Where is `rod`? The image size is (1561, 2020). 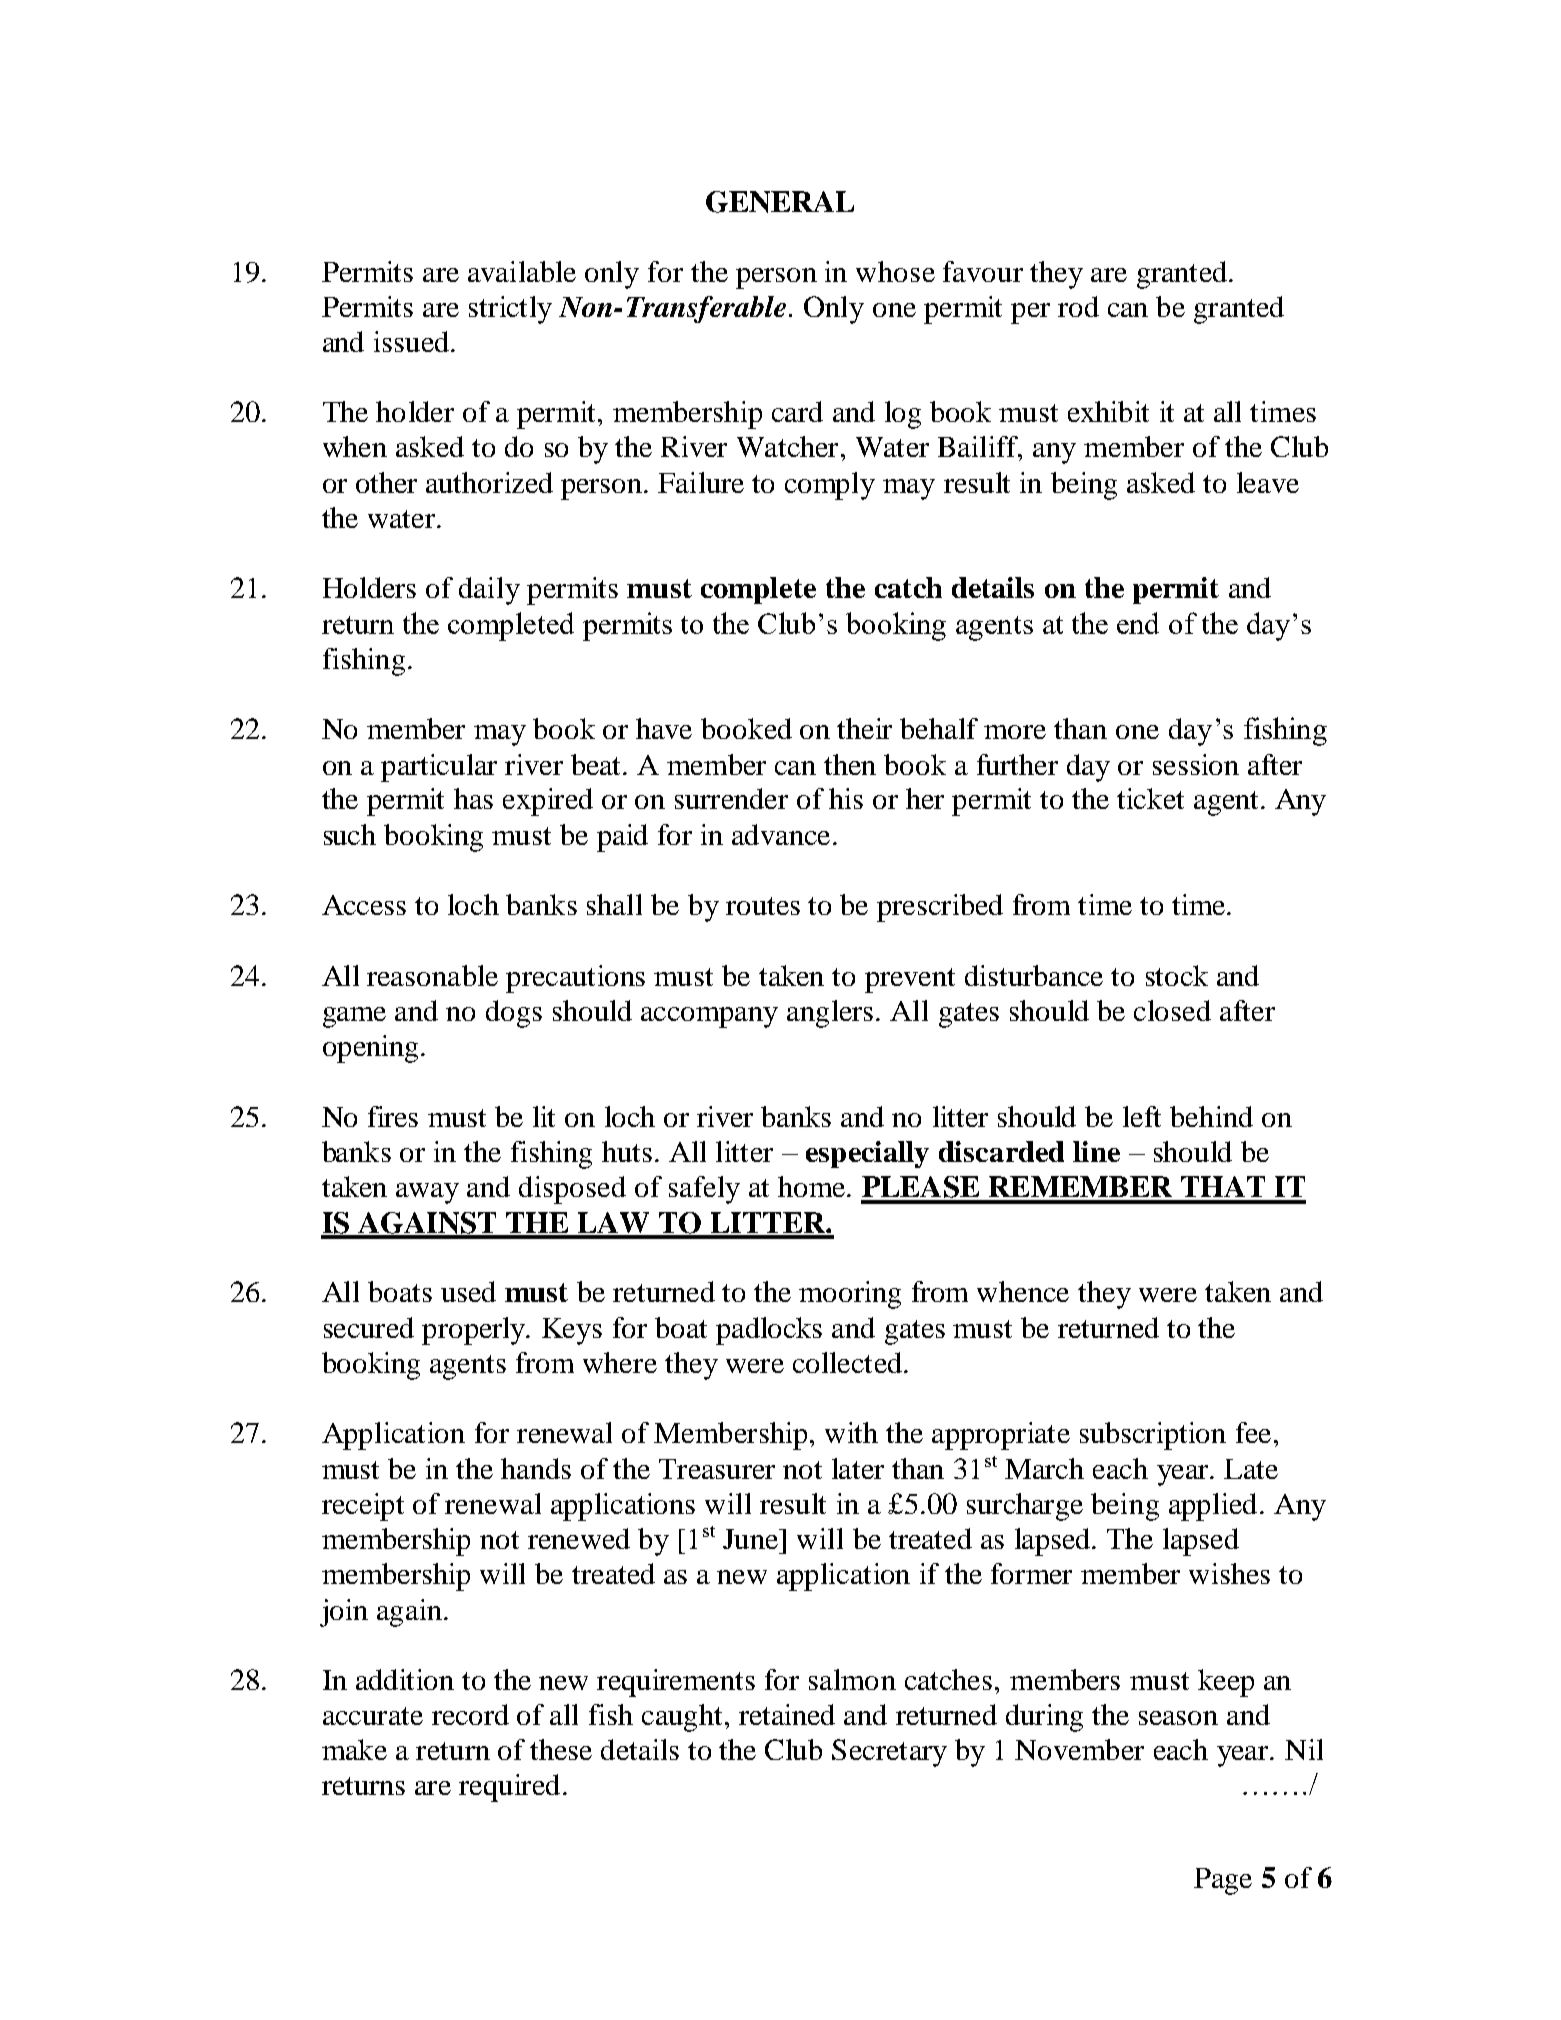 rod is located at coordinates (1078, 306).
